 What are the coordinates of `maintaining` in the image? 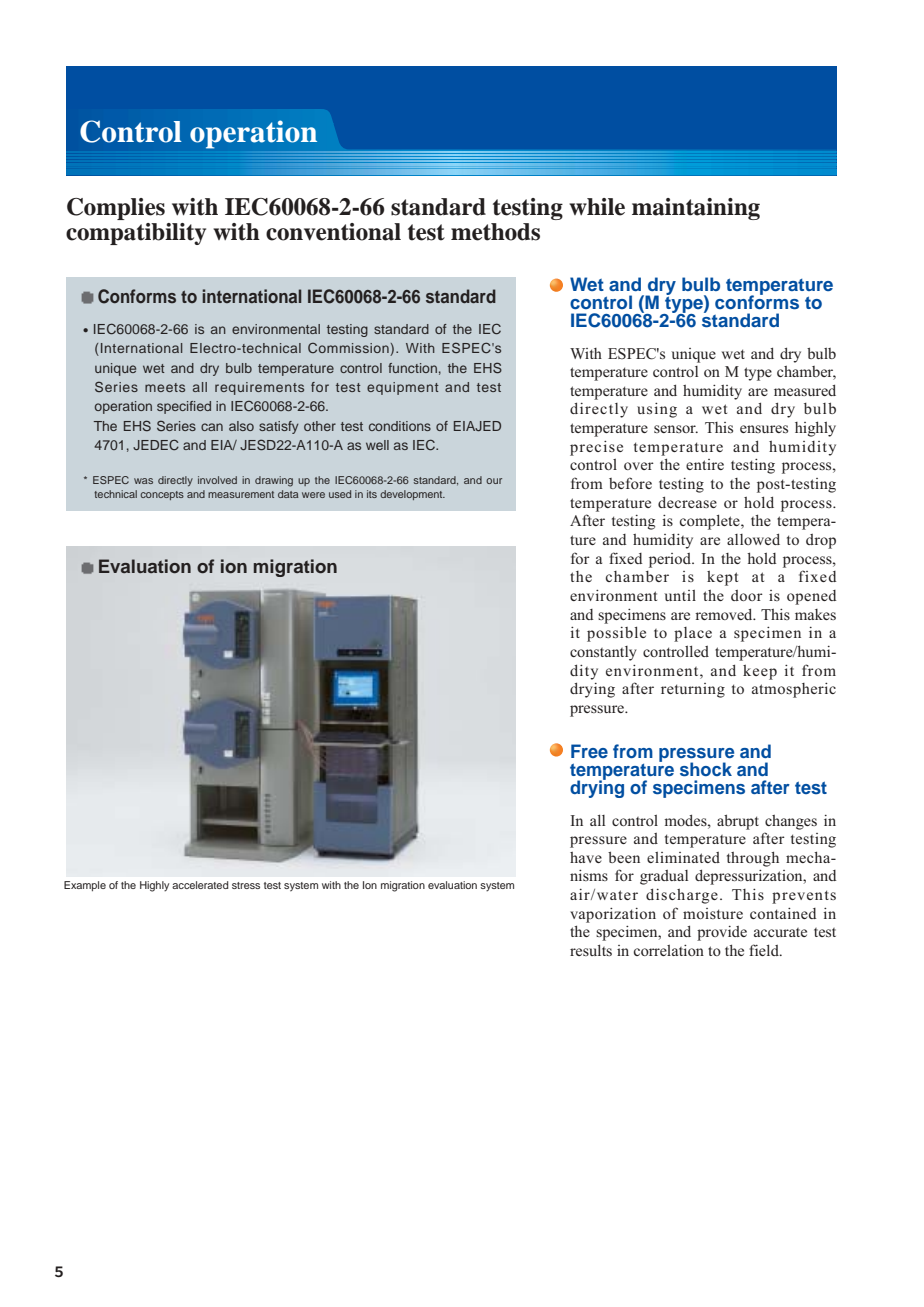 It's located at (696, 209).
